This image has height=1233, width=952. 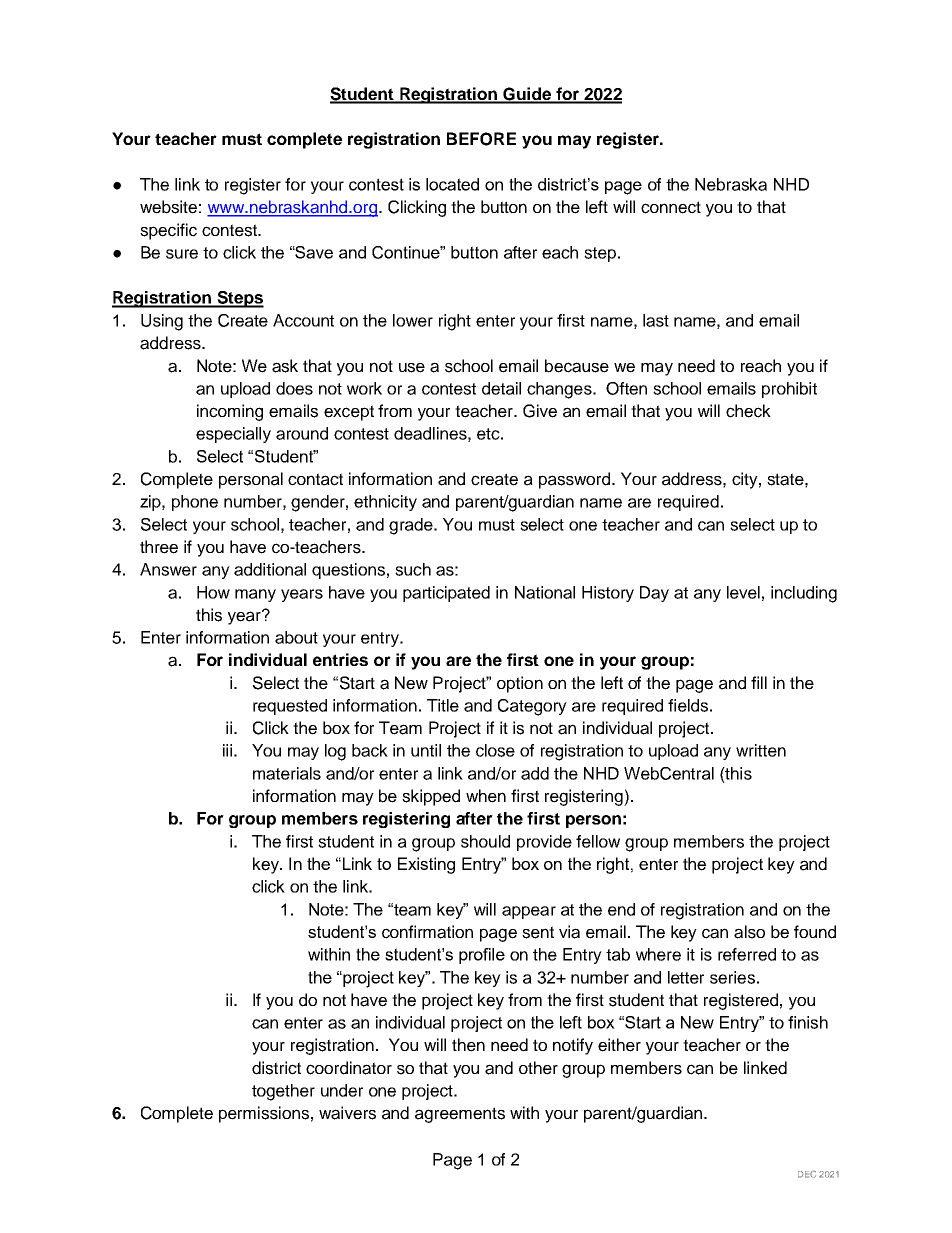 What do you see at coordinates (748, 411) in the image?
I see `check` at bounding box center [748, 411].
